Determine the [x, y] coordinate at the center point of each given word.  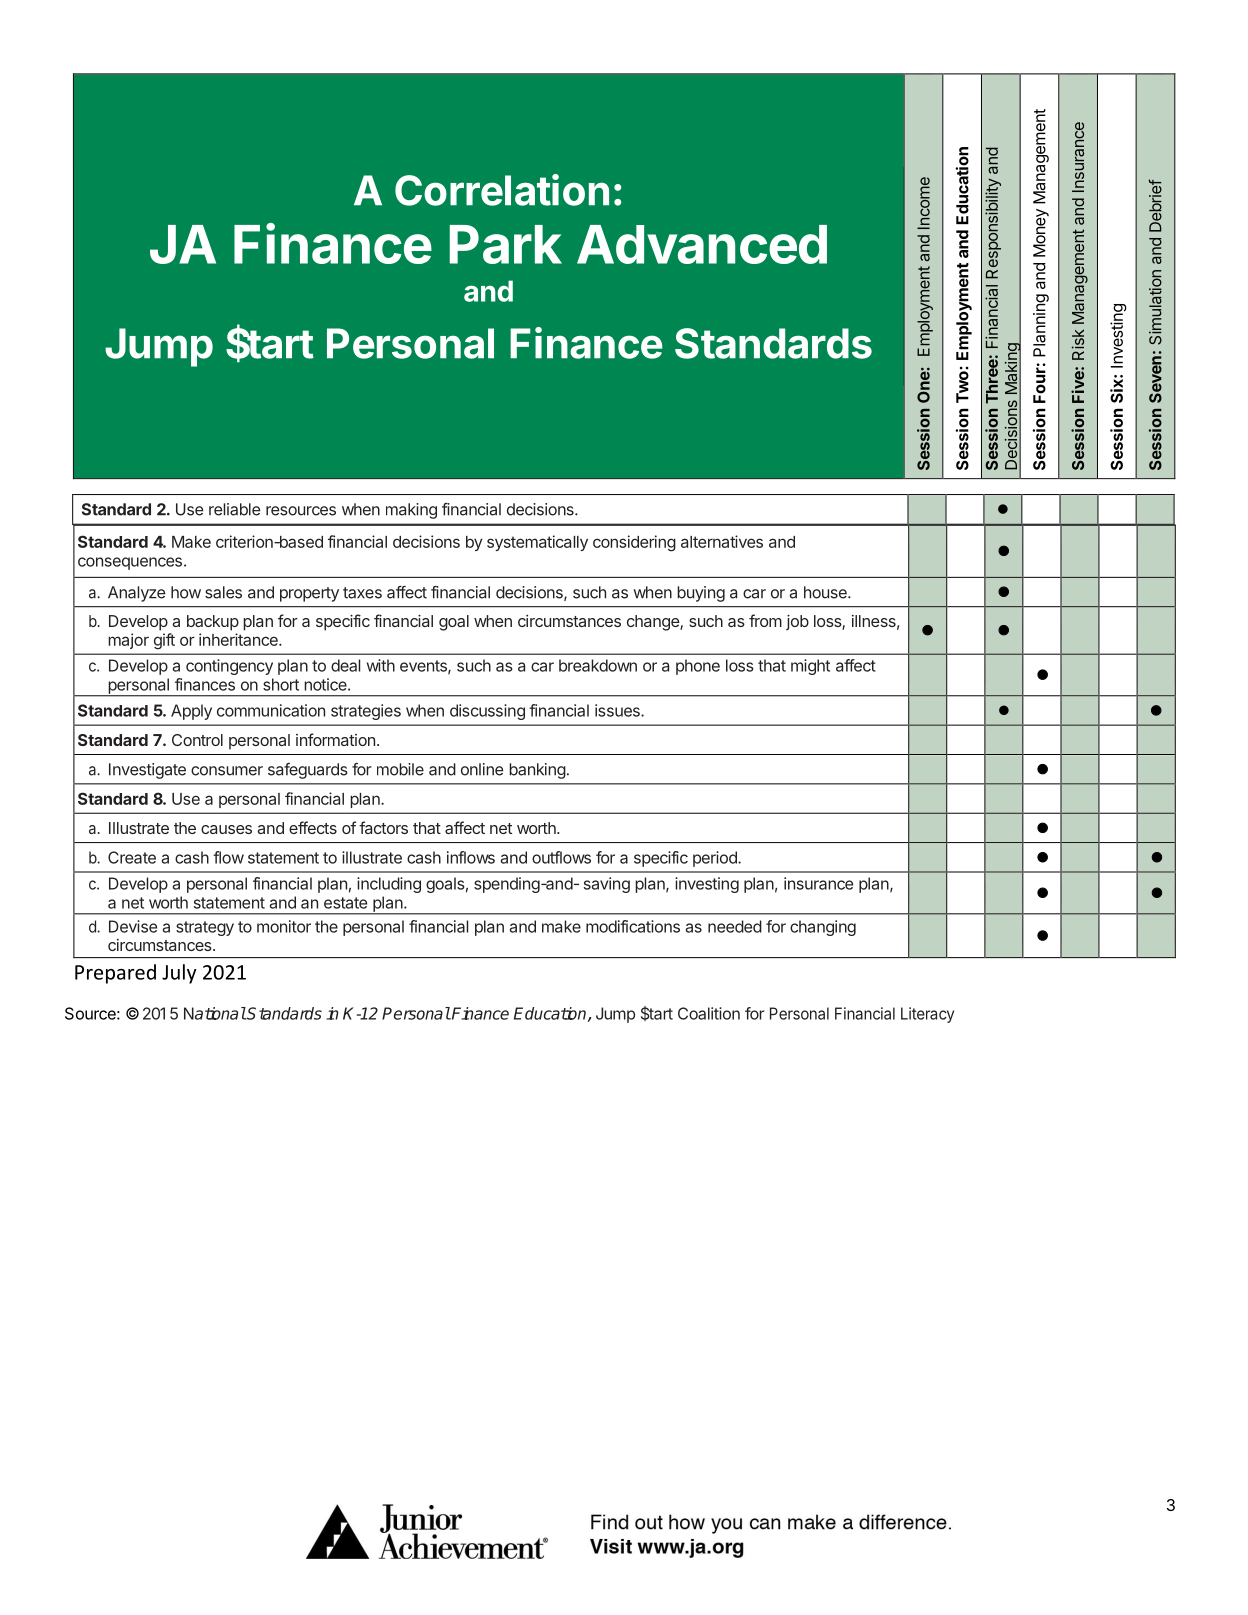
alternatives [722, 541]
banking [537, 771]
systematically [537, 543]
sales [223, 592]
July [179, 974]
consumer [227, 771]
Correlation [502, 190]
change [654, 623]
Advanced [702, 244]
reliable [234, 509]
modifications [633, 926]
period [716, 859]
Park [506, 244]
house [826, 592]
